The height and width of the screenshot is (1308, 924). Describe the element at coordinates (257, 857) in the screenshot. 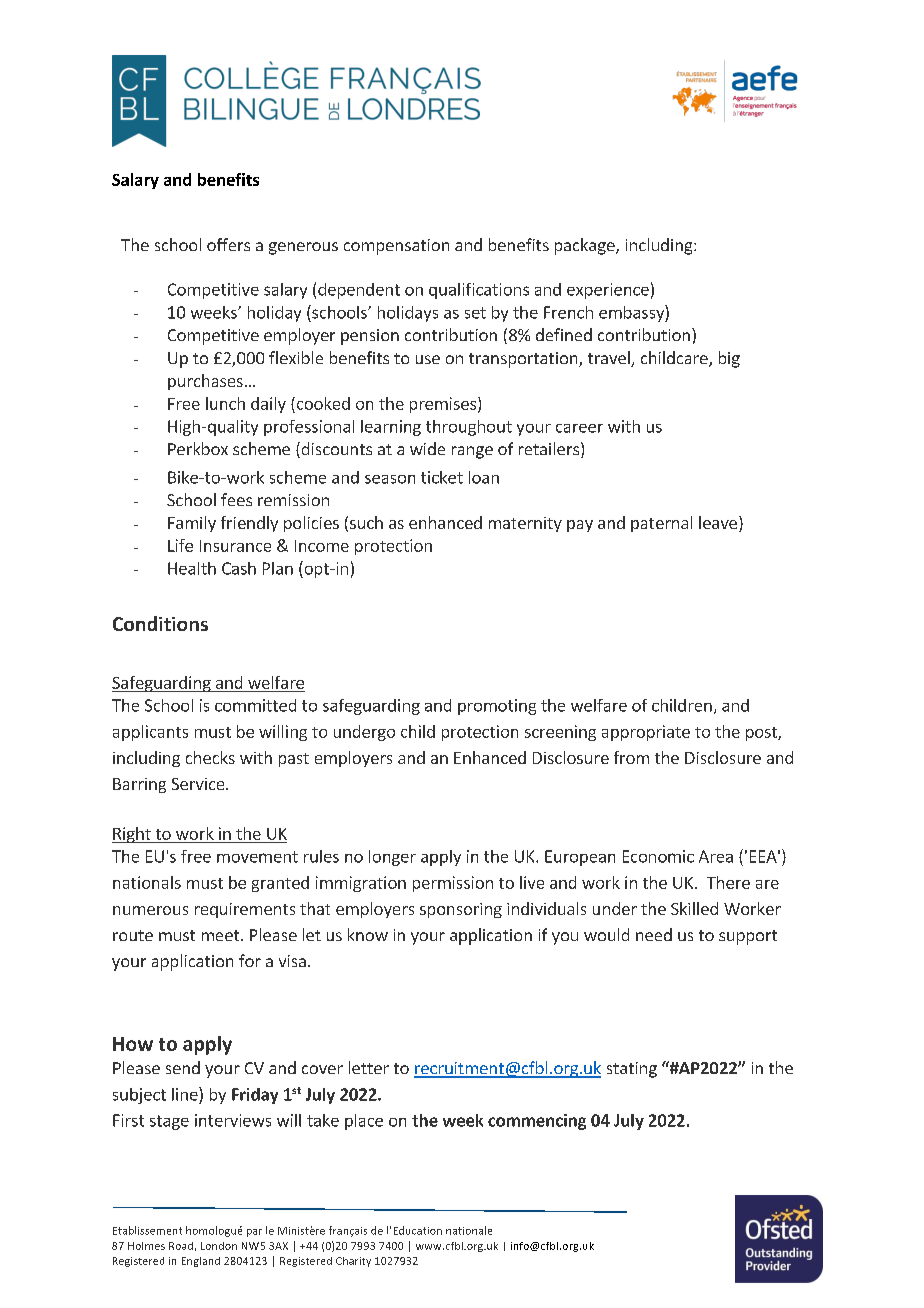

I see `movement` at that location.
